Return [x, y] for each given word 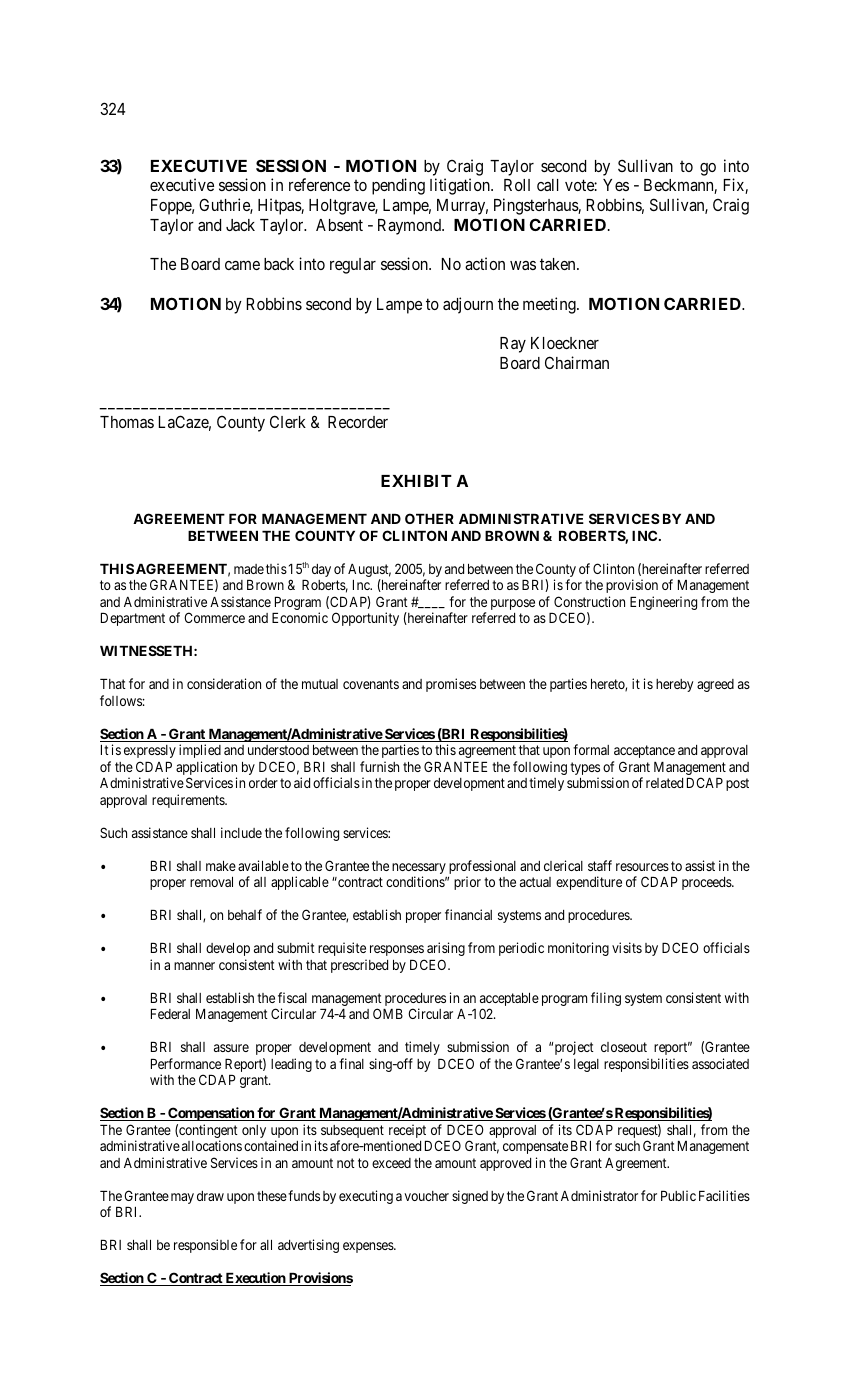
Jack [240, 225]
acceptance [644, 751]
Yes [616, 185]
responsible [205, 1246]
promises [451, 685]
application [206, 768]
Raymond [410, 227]
